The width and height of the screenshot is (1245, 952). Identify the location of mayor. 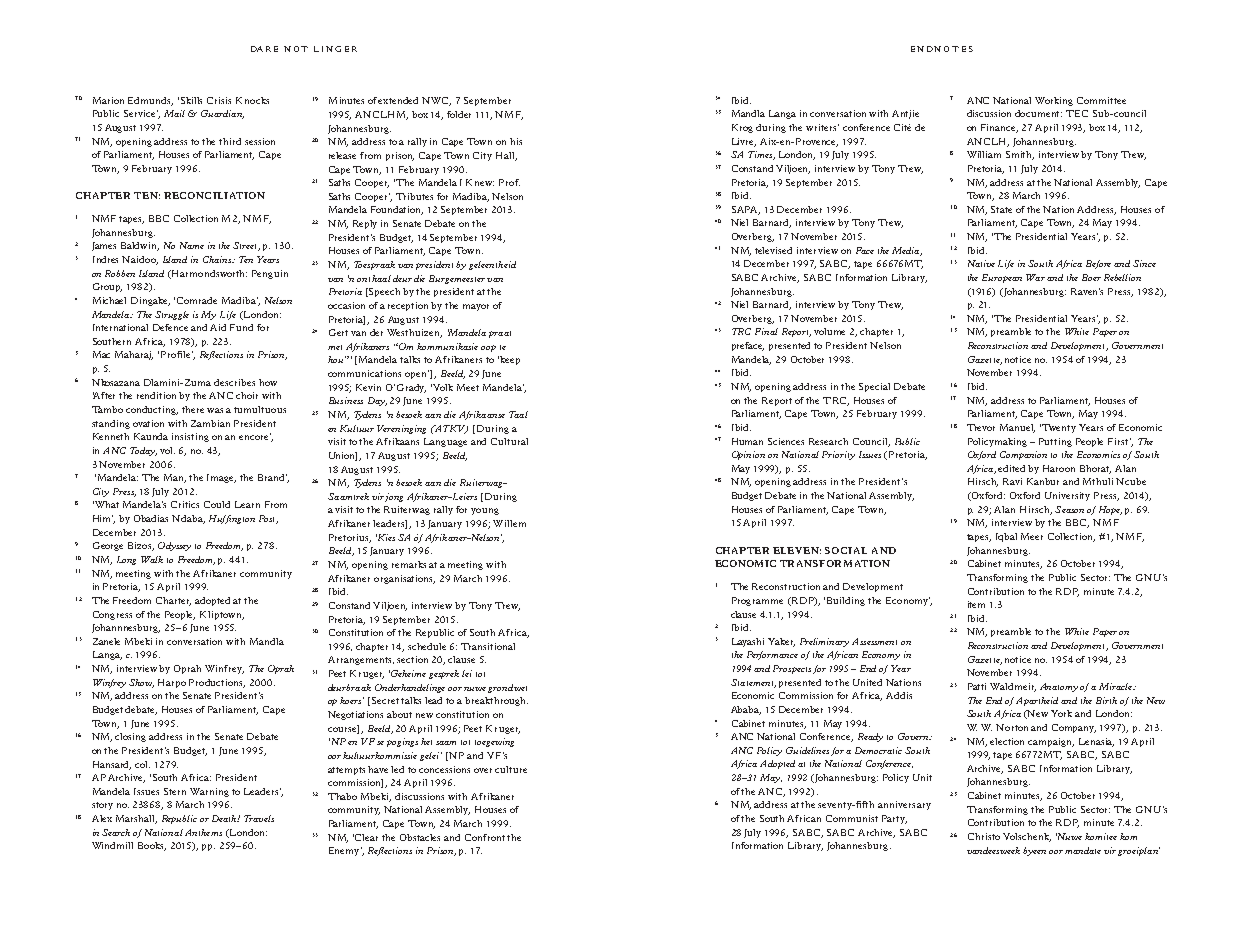
(476, 307).
